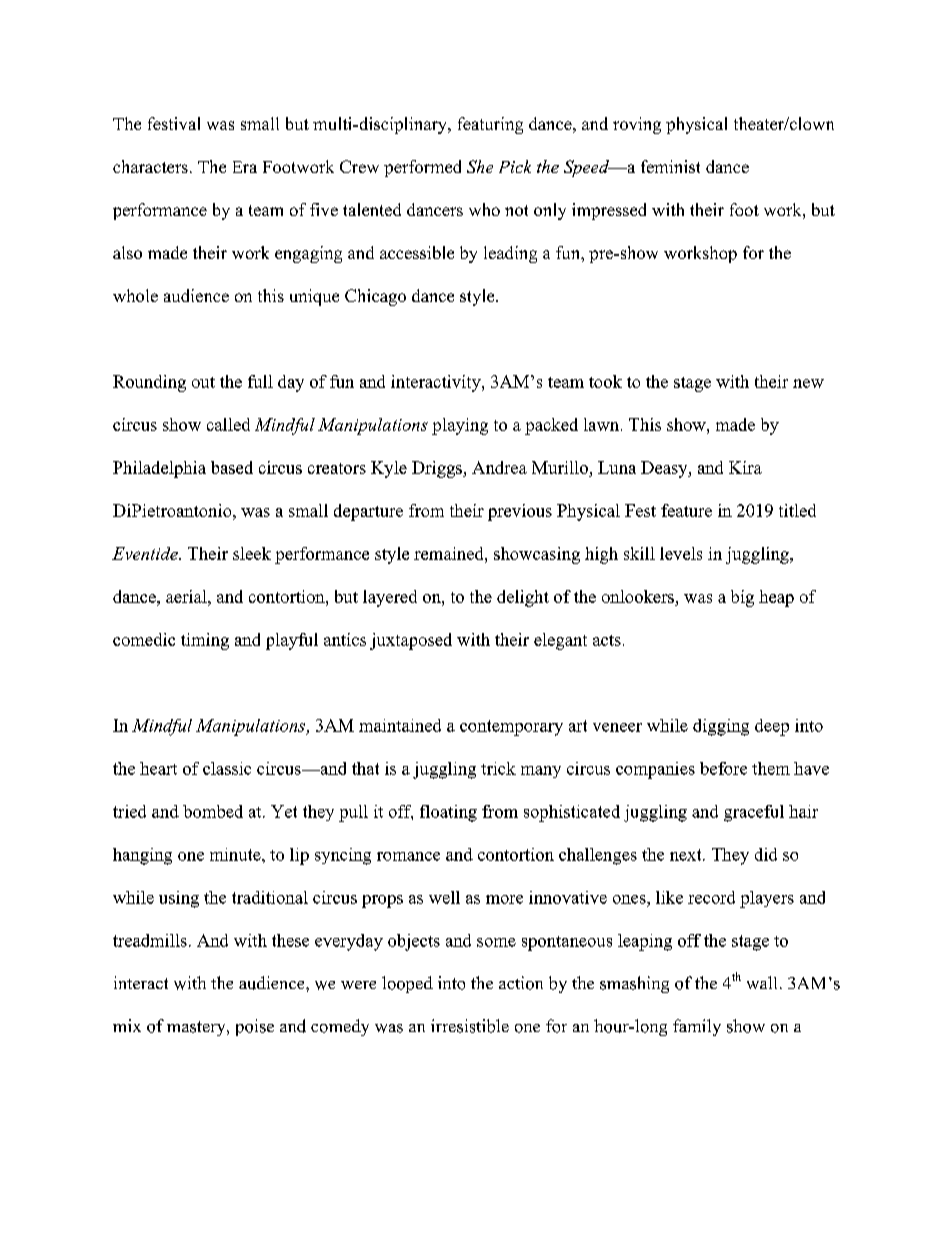 This document has width=952, height=1233. Describe the element at coordinates (197, 1028) in the document. I see `mastery` at that location.
